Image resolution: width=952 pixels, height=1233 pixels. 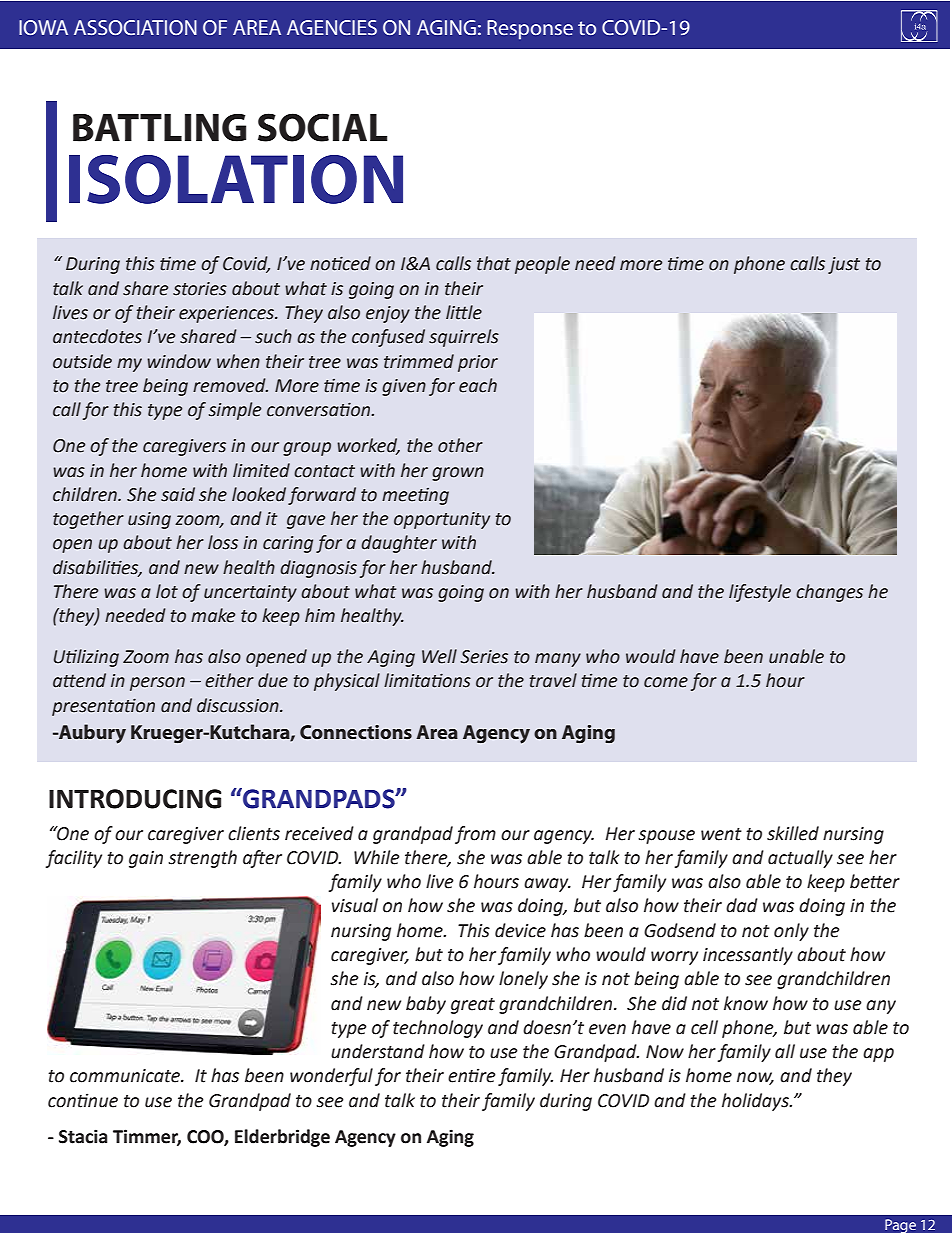 What do you see at coordinates (442, 520) in the screenshot?
I see `opportunity` at bounding box center [442, 520].
